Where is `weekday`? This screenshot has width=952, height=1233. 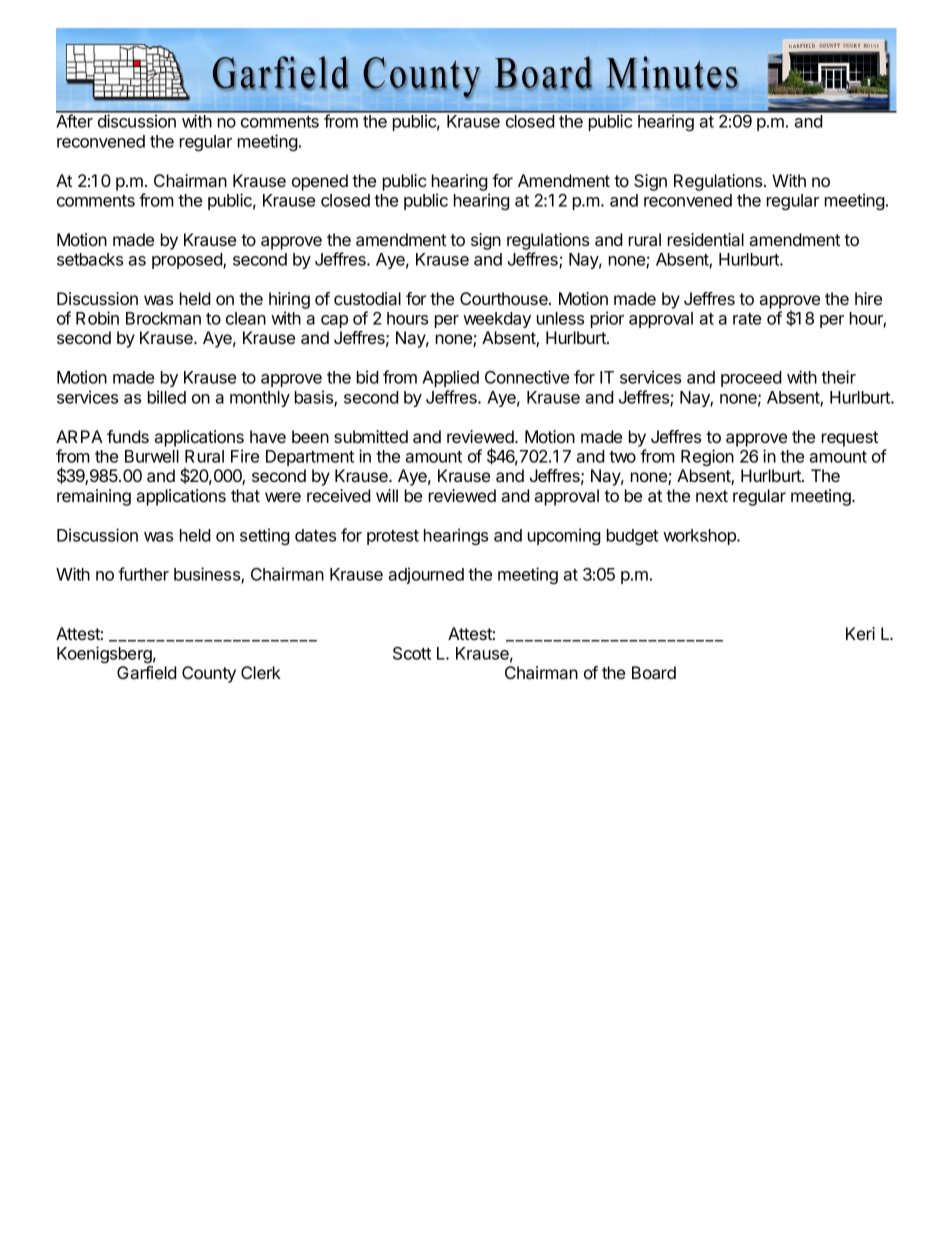
weekday is located at coordinates (497, 320).
